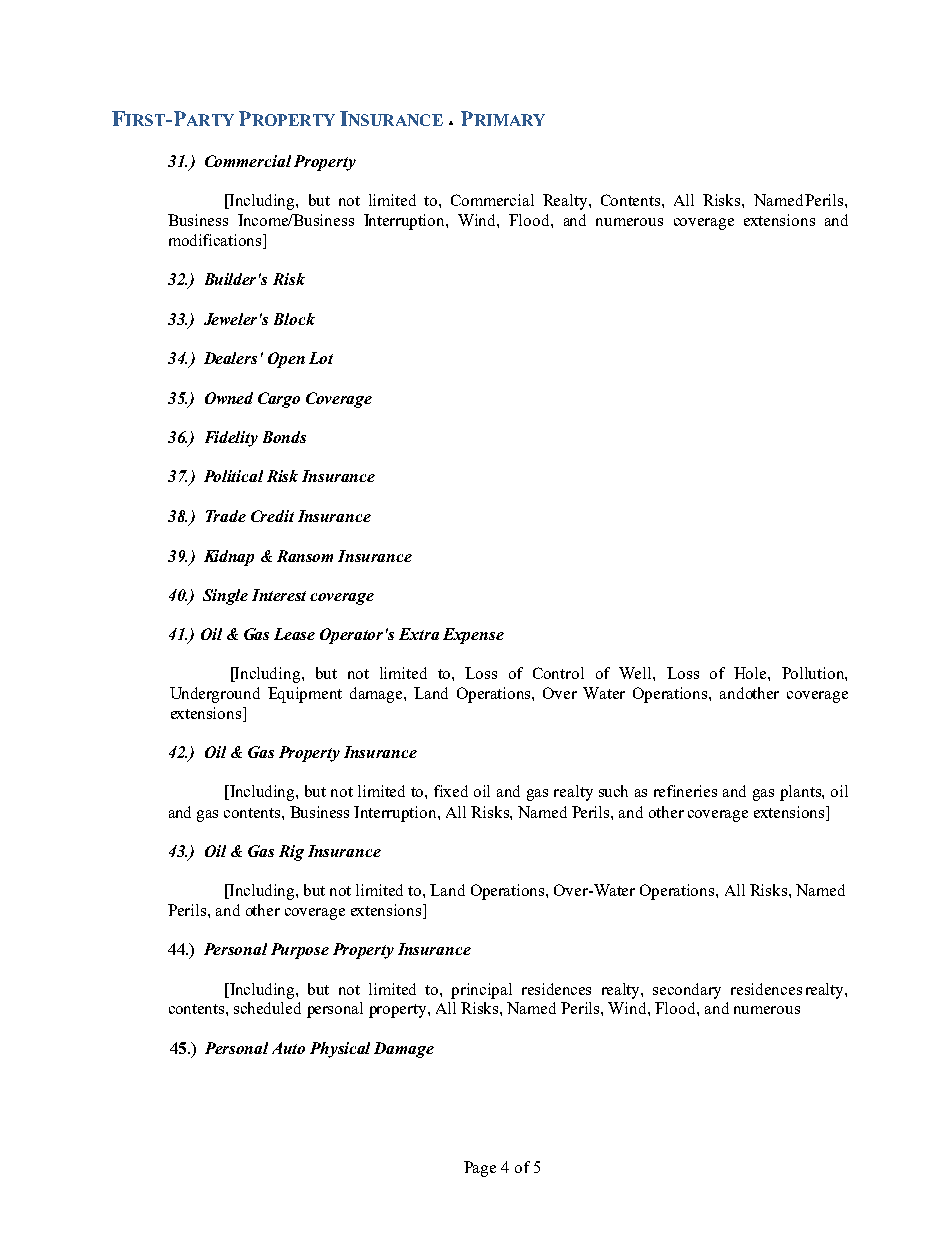  Describe the element at coordinates (305, 695) in the screenshot. I see `Equipment` at that location.
